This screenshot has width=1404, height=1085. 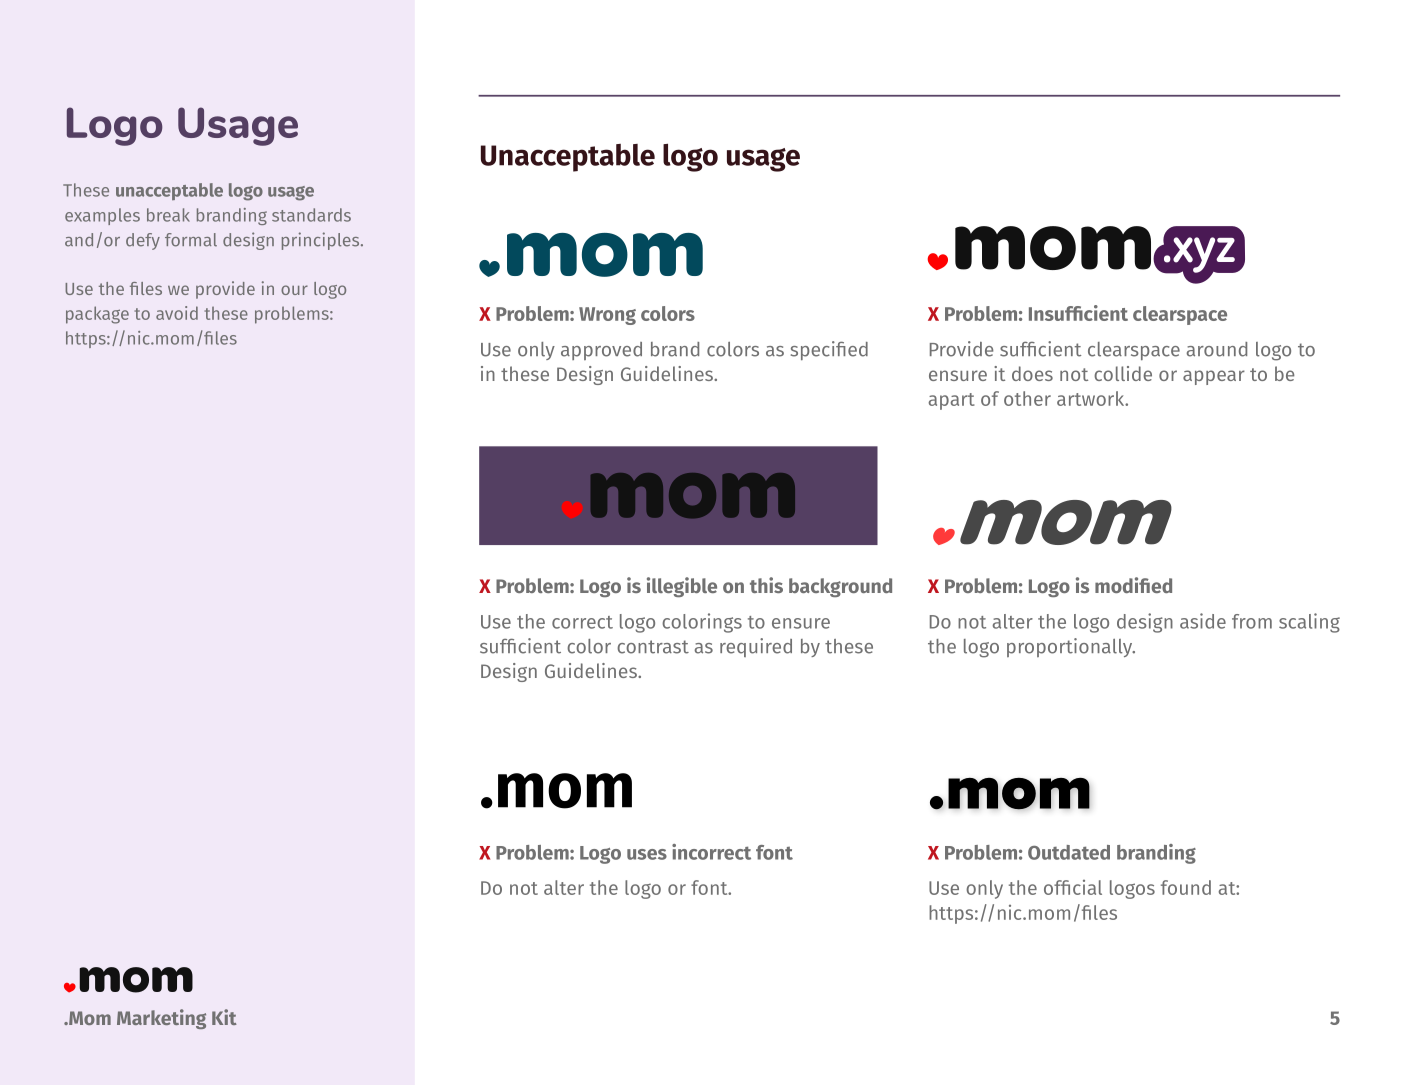 I want to click on uses, so click(x=647, y=854).
